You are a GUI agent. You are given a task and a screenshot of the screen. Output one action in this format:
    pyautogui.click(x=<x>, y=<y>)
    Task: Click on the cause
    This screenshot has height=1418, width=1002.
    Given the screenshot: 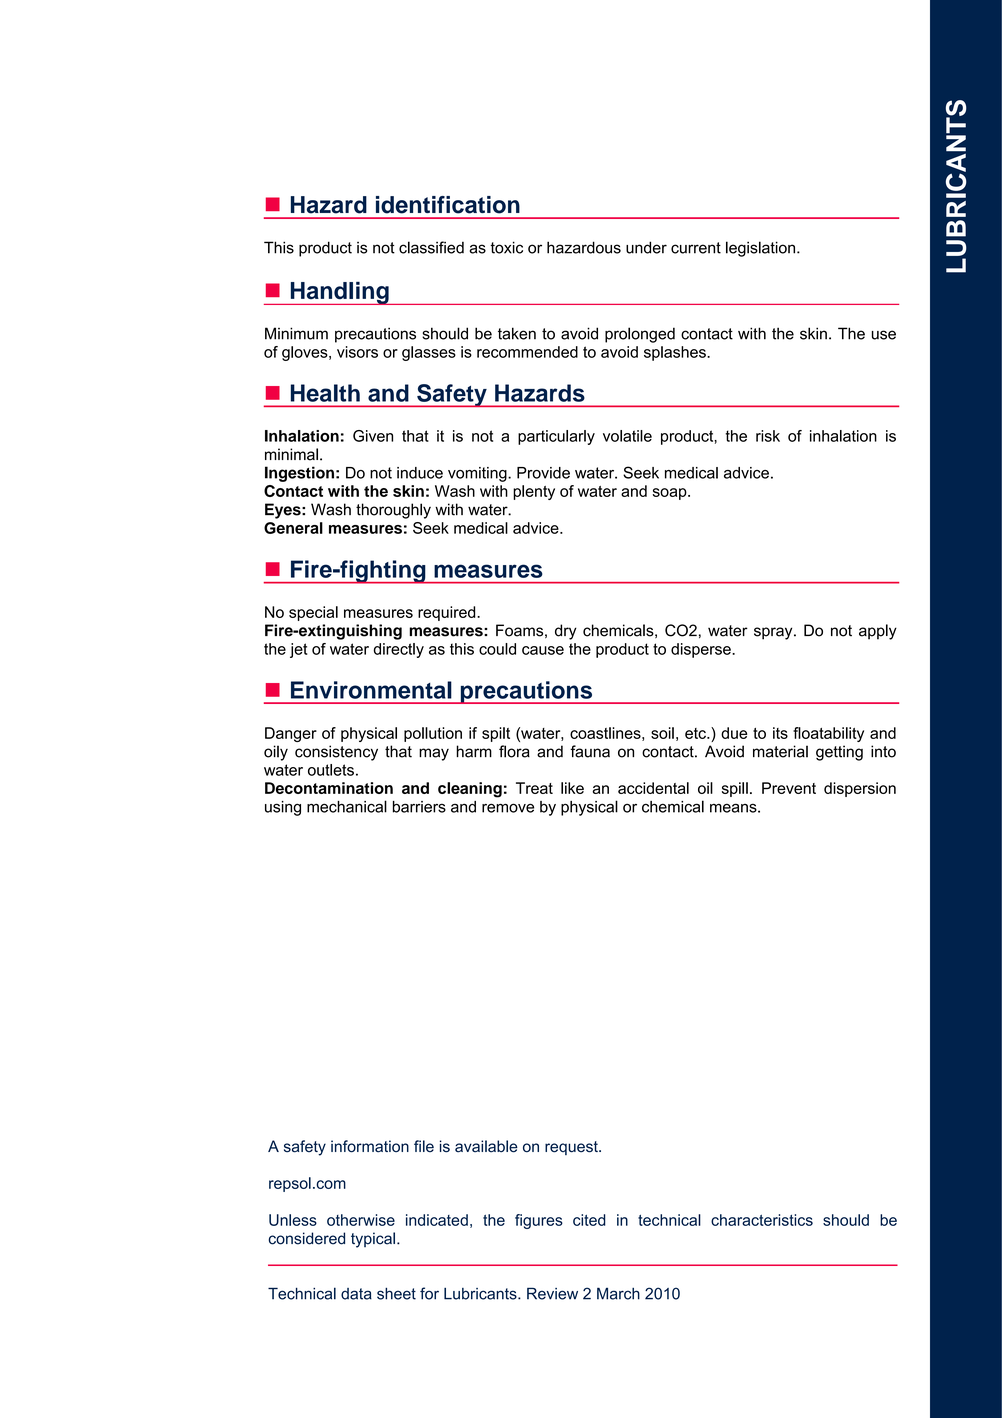 What is the action you would take?
    pyautogui.click(x=543, y=650)
